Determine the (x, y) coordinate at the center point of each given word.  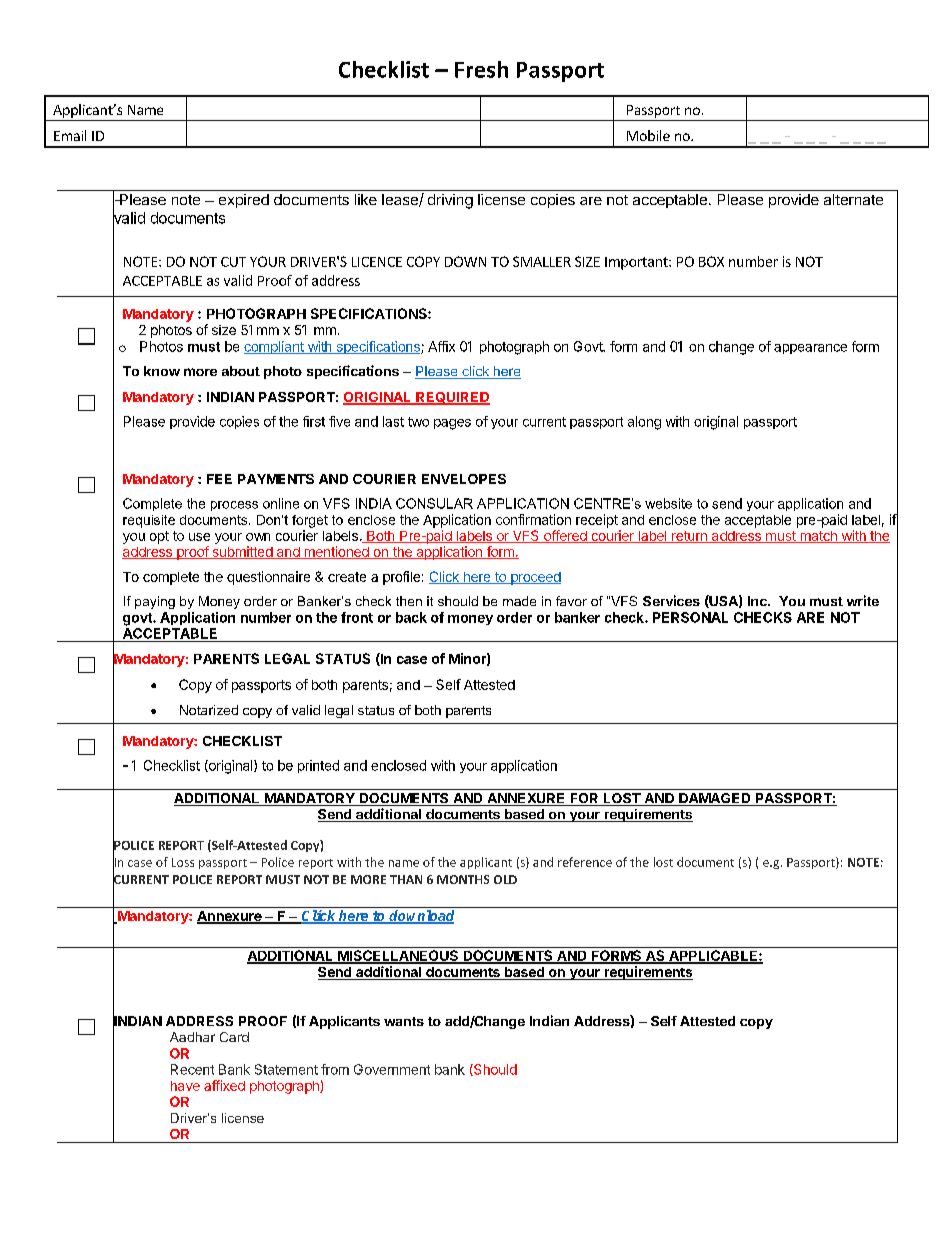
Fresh (481, 69)
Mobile (648, 135)
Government (392, 1069)
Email (70, 135)
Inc (758, 601)
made (519, 601)
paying (155, 602)
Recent (192, 1069)
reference (585, 862)
